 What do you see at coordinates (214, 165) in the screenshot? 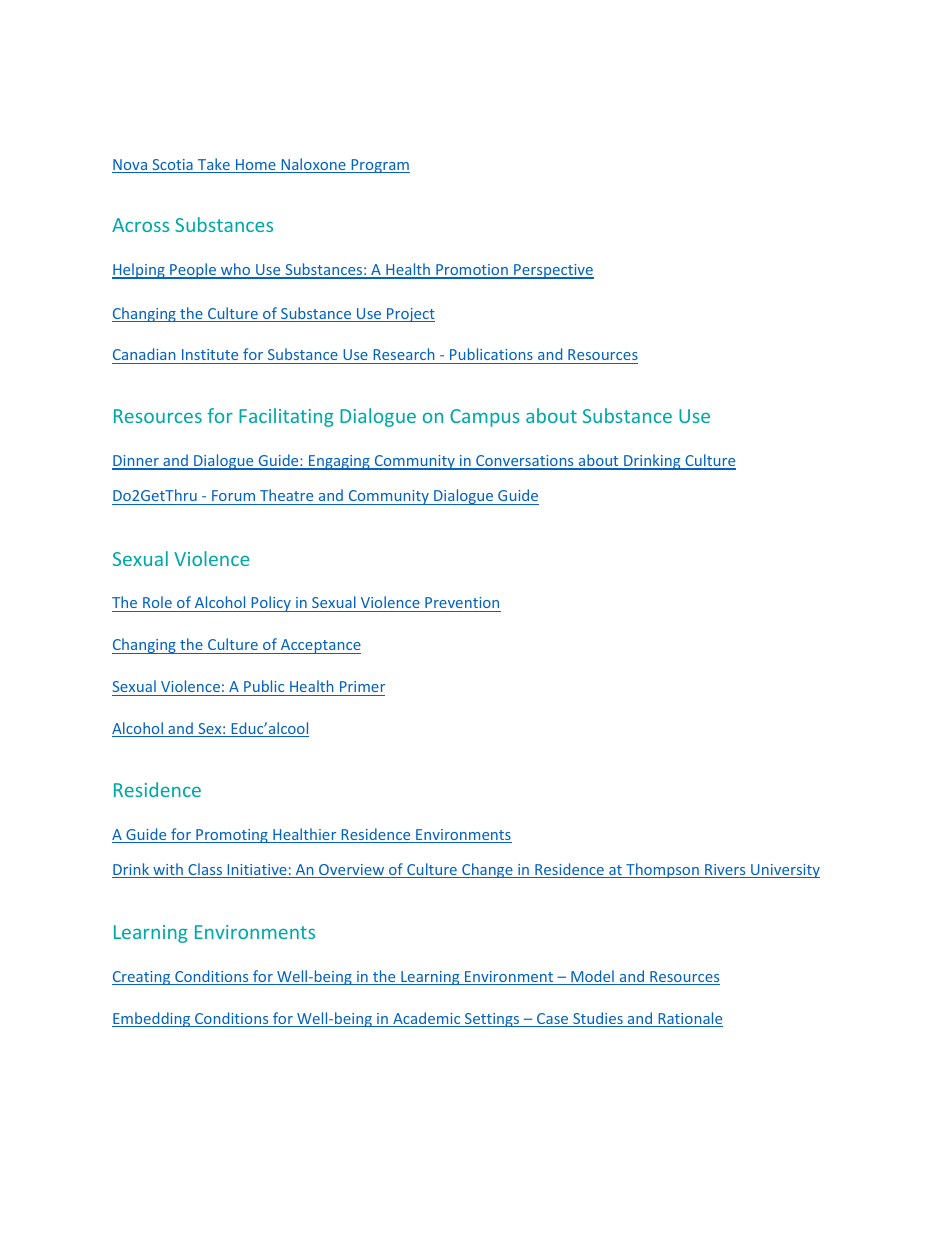
I see `Take` at bounding box center [214, 165].
